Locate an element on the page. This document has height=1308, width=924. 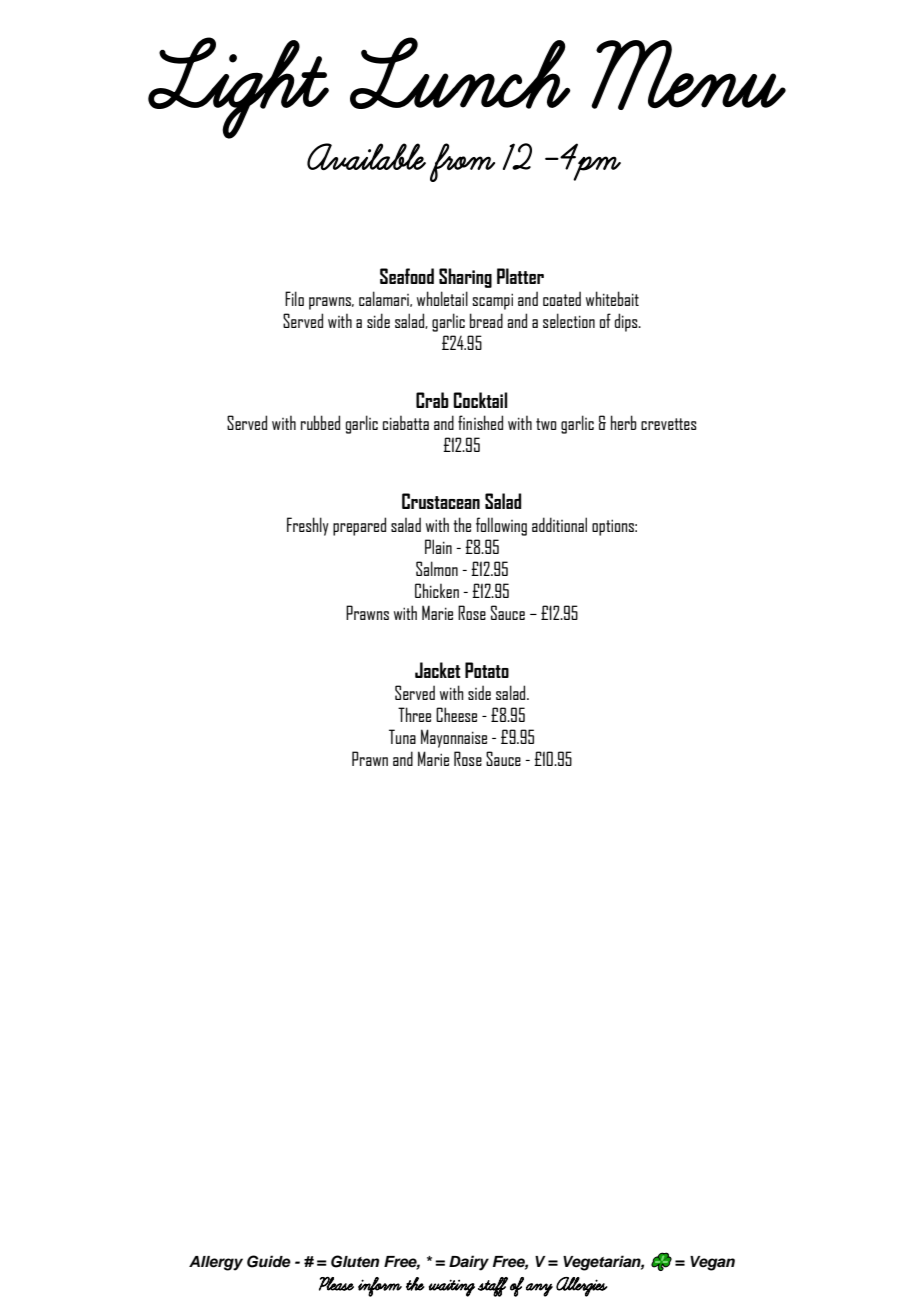
herb is located at coordinates (624, 422).
